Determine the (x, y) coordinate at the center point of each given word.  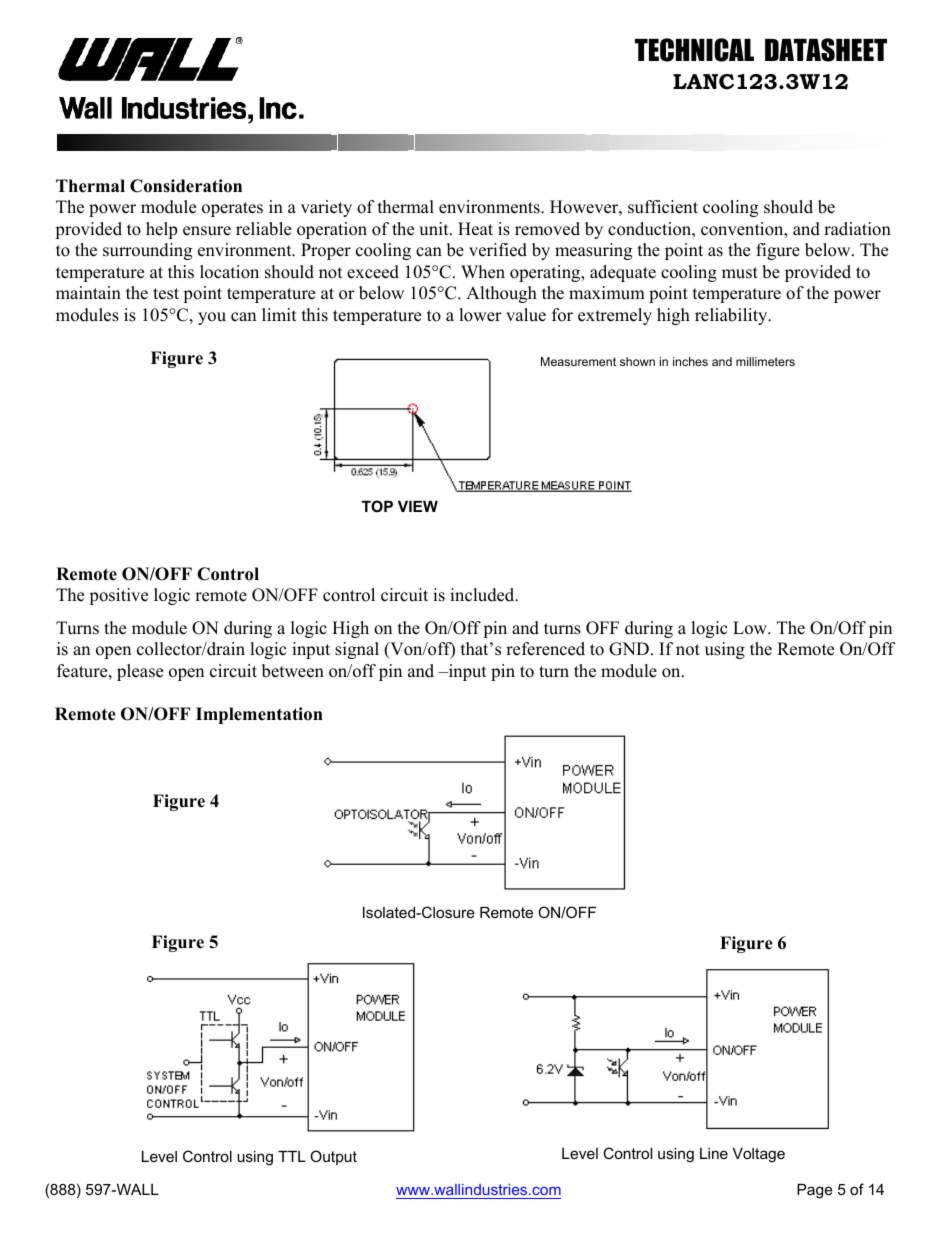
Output (333, 1157)
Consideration (186, 186)
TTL (292, 1156)
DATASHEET (826, 50)
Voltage (759, 1155)
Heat (475, 229)
